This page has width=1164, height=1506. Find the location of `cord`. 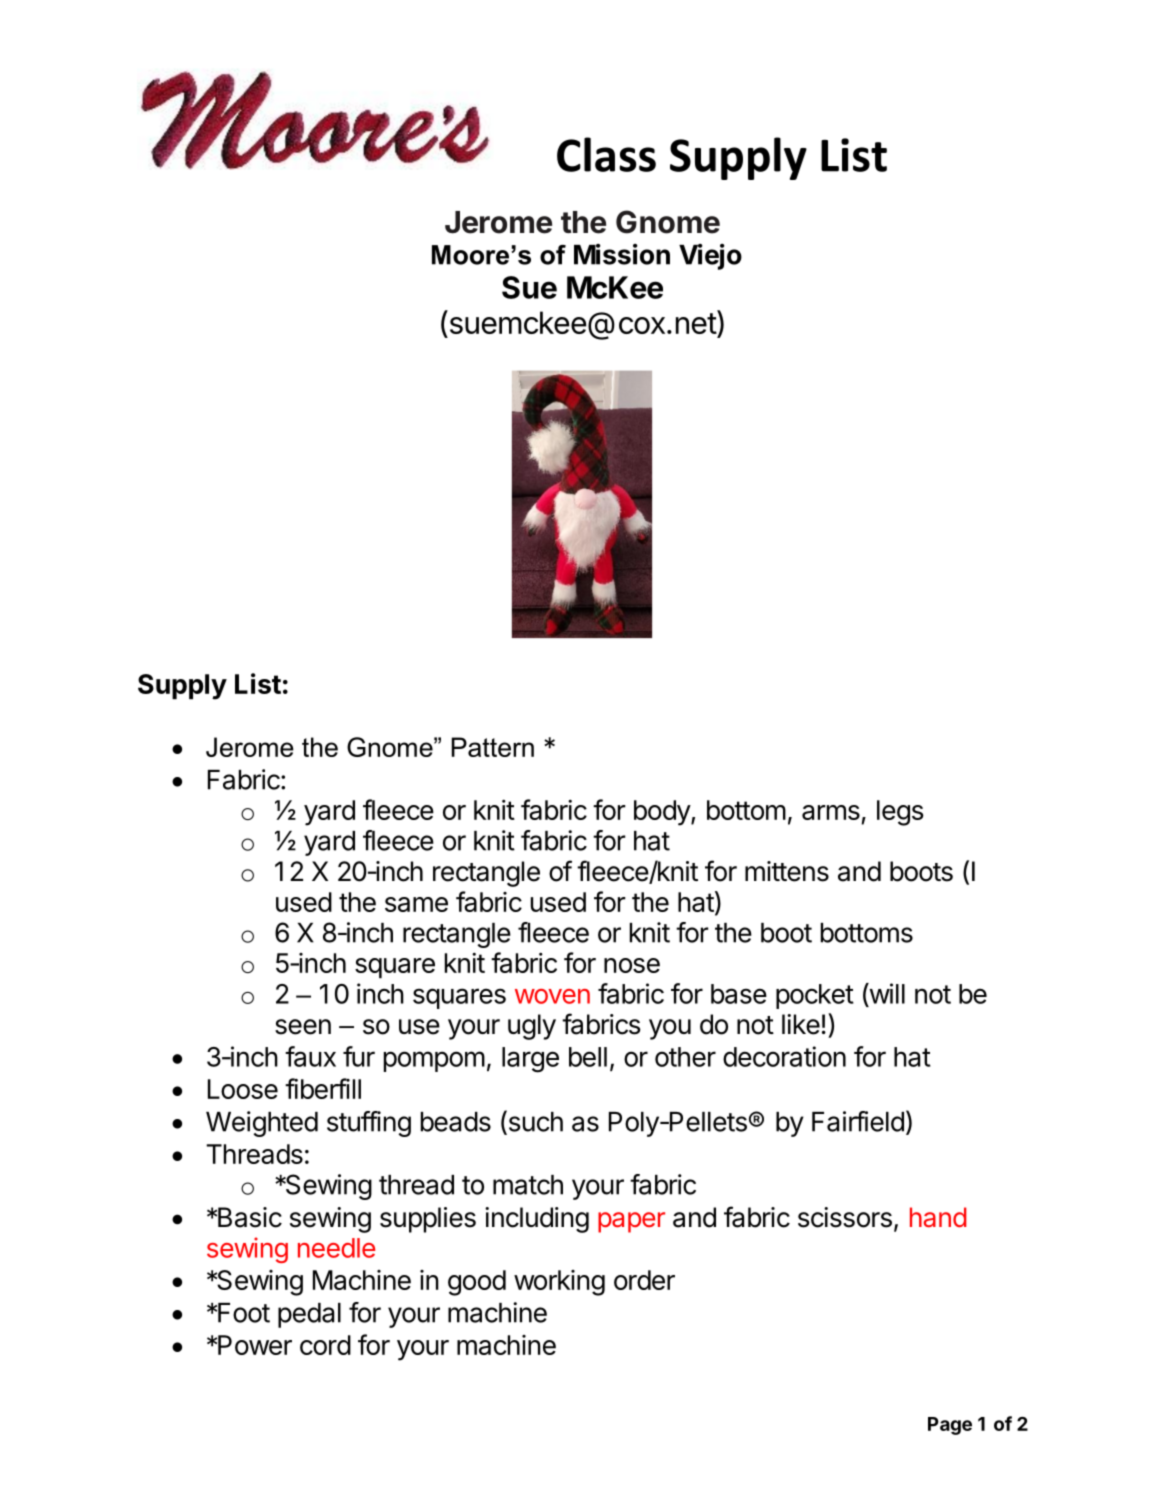

cord is located at coordinates (325, 1345).
